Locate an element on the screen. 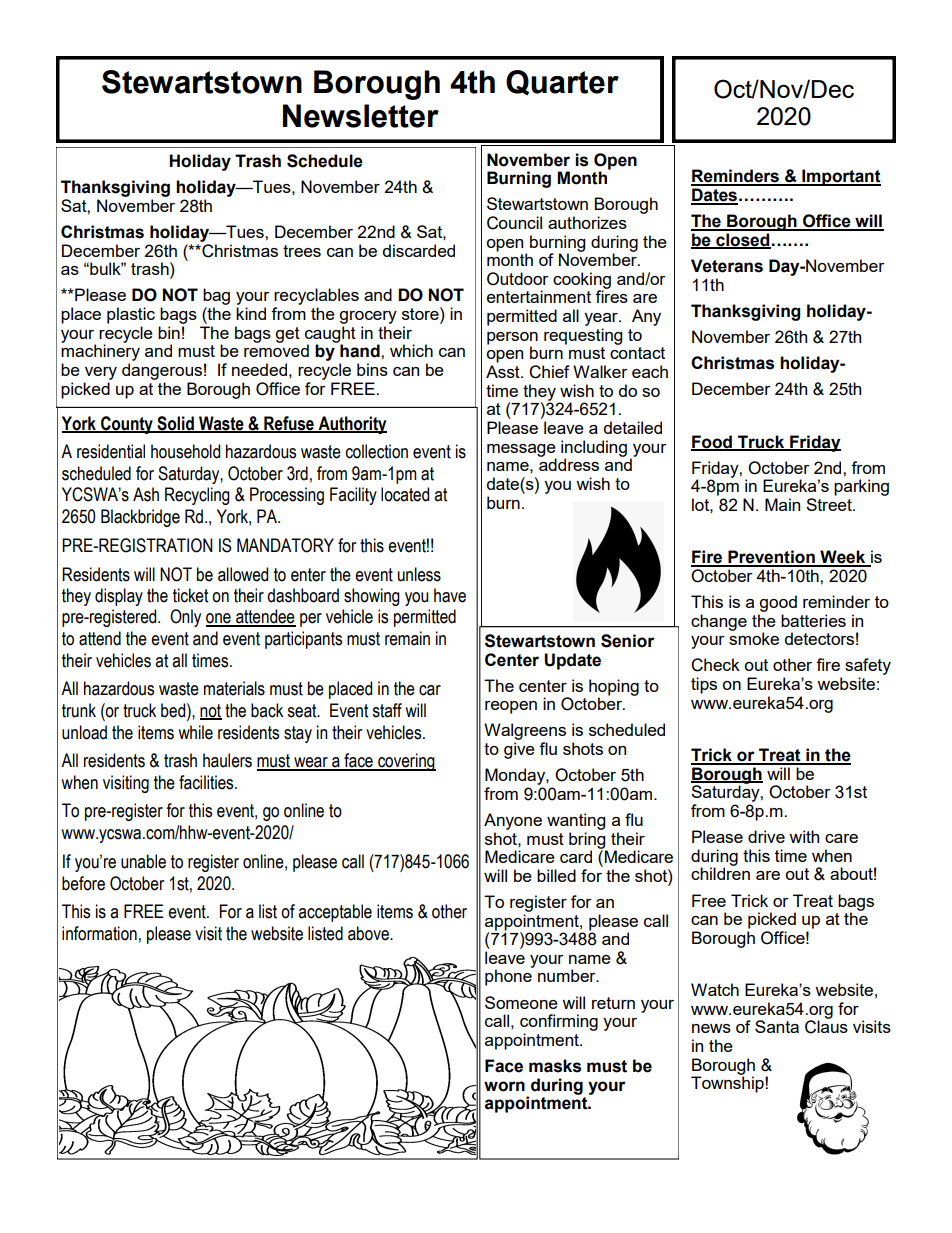 The width and height of the screenshot is (952, 1233). Anyone is located at coordinates (513, 821).
